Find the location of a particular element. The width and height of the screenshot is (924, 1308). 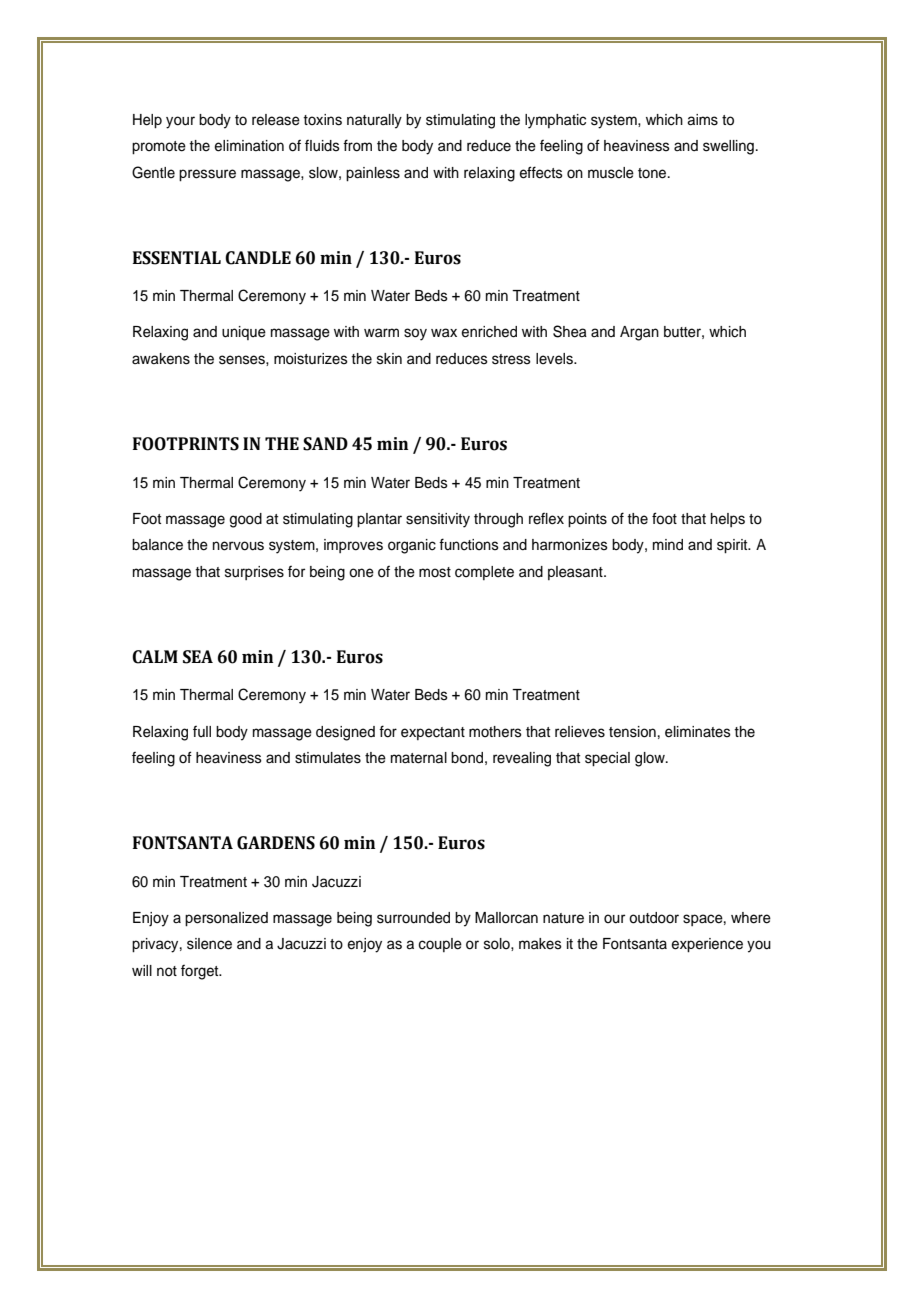

aims is located at coordinates (702, 120).
